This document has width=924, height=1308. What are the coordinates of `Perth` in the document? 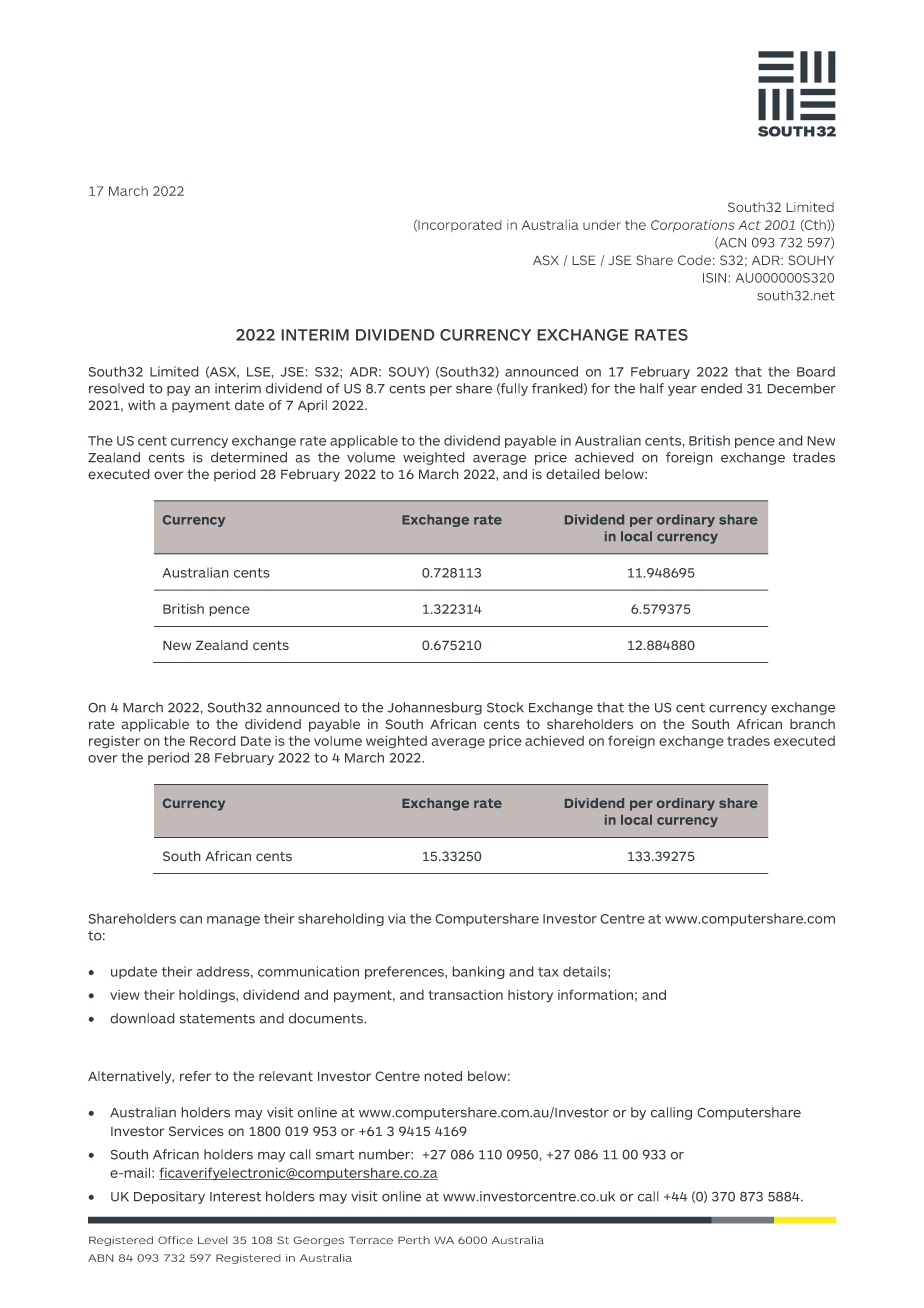 It's located at (414, 1240).
